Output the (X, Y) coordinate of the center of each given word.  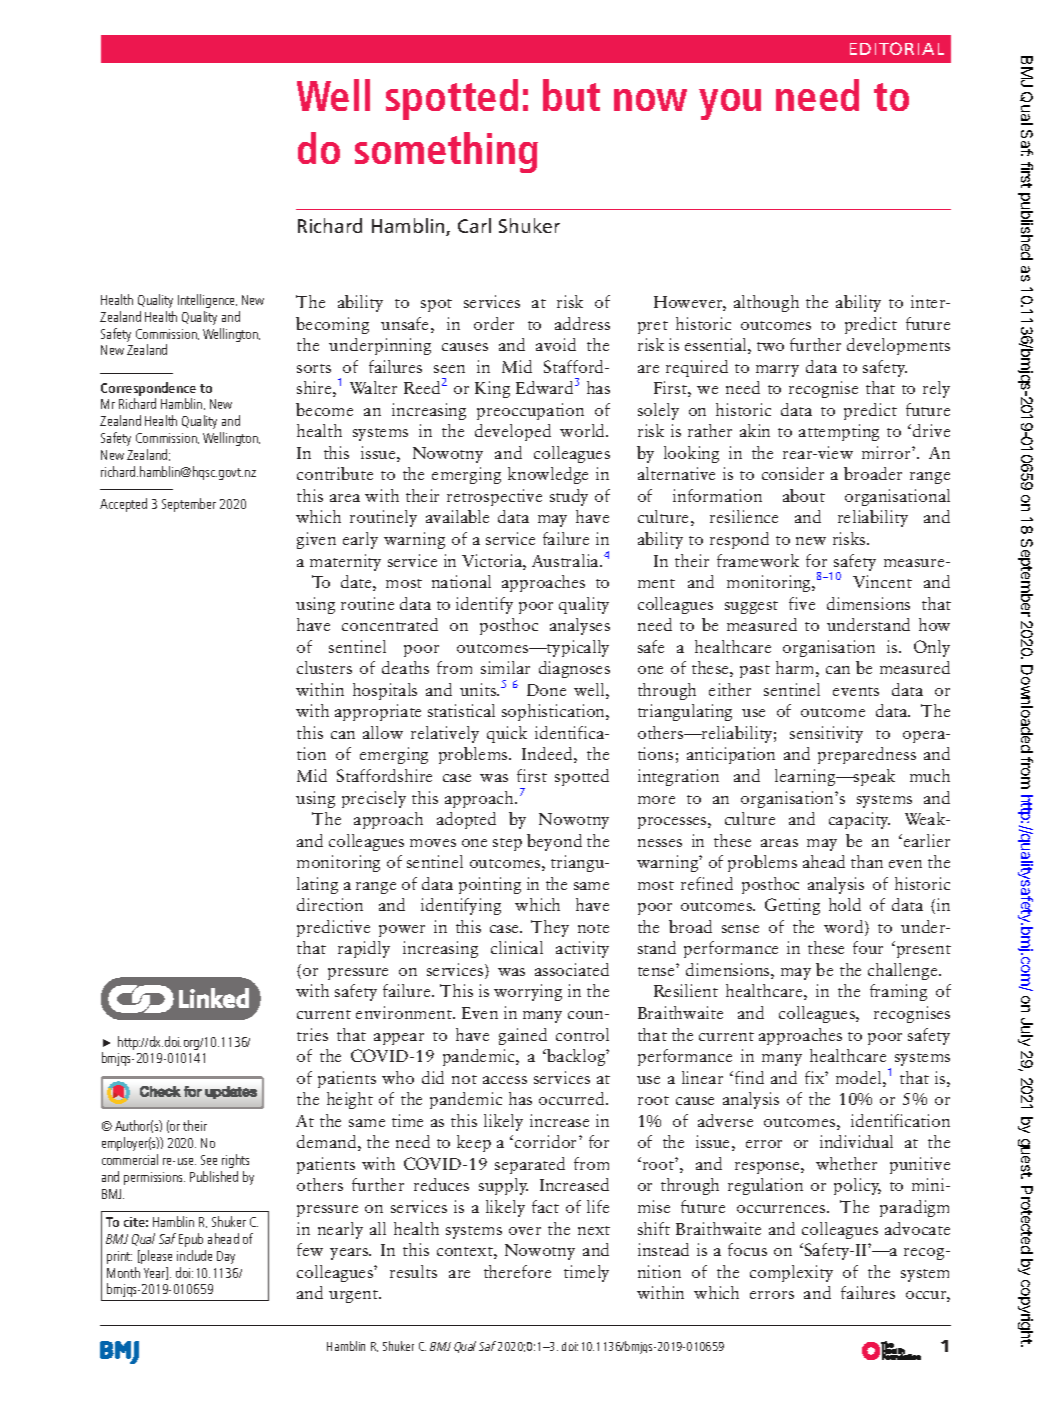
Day (226, 1257)
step (507, 844)
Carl (474, 225)
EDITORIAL (897, 48)
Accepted (123, 505)
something (446, 152)
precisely (374, 799)
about (804, 495)
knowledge (548, 475)
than (867, 861)
